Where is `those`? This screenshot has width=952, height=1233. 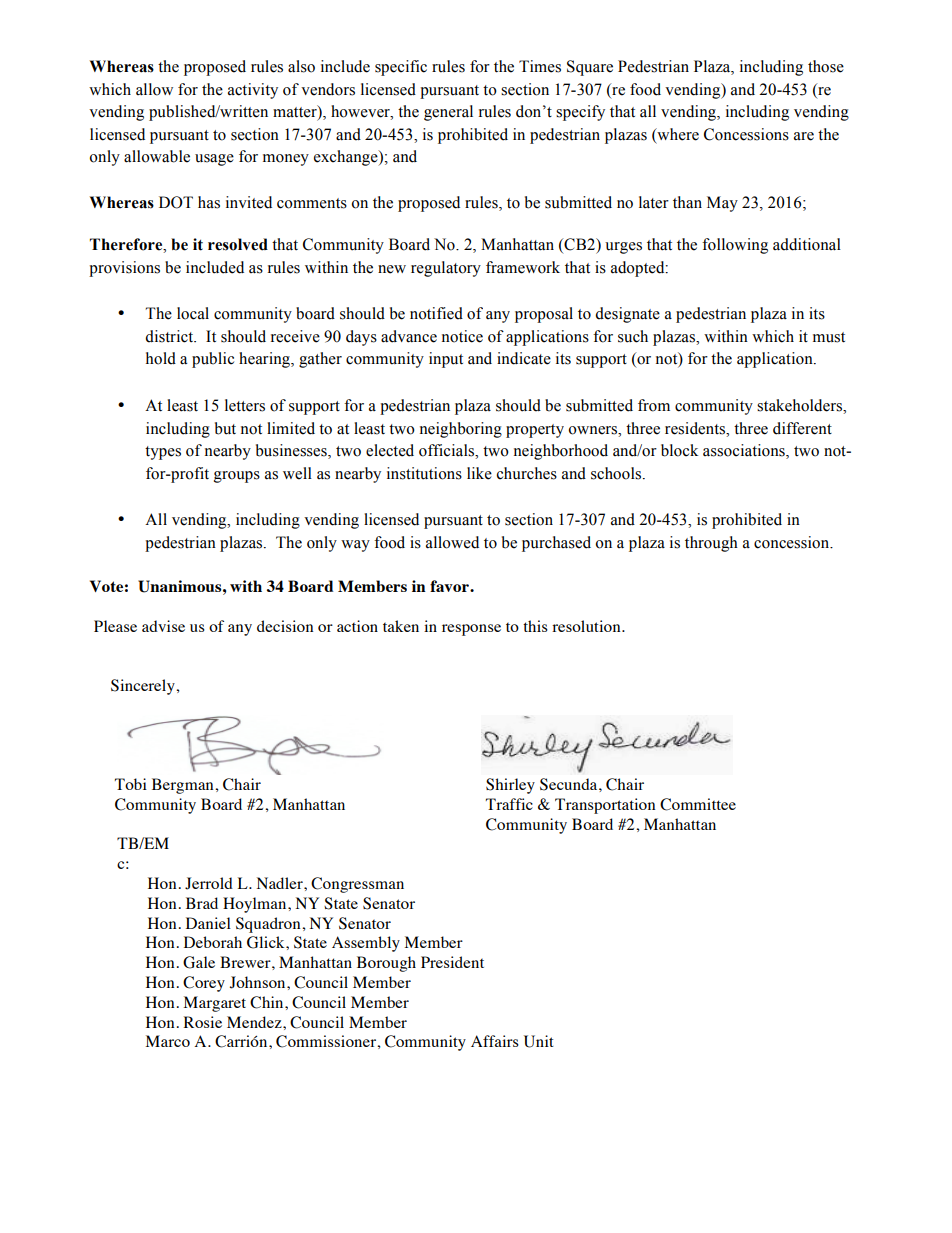
those is located at coordinates (826, 66).
